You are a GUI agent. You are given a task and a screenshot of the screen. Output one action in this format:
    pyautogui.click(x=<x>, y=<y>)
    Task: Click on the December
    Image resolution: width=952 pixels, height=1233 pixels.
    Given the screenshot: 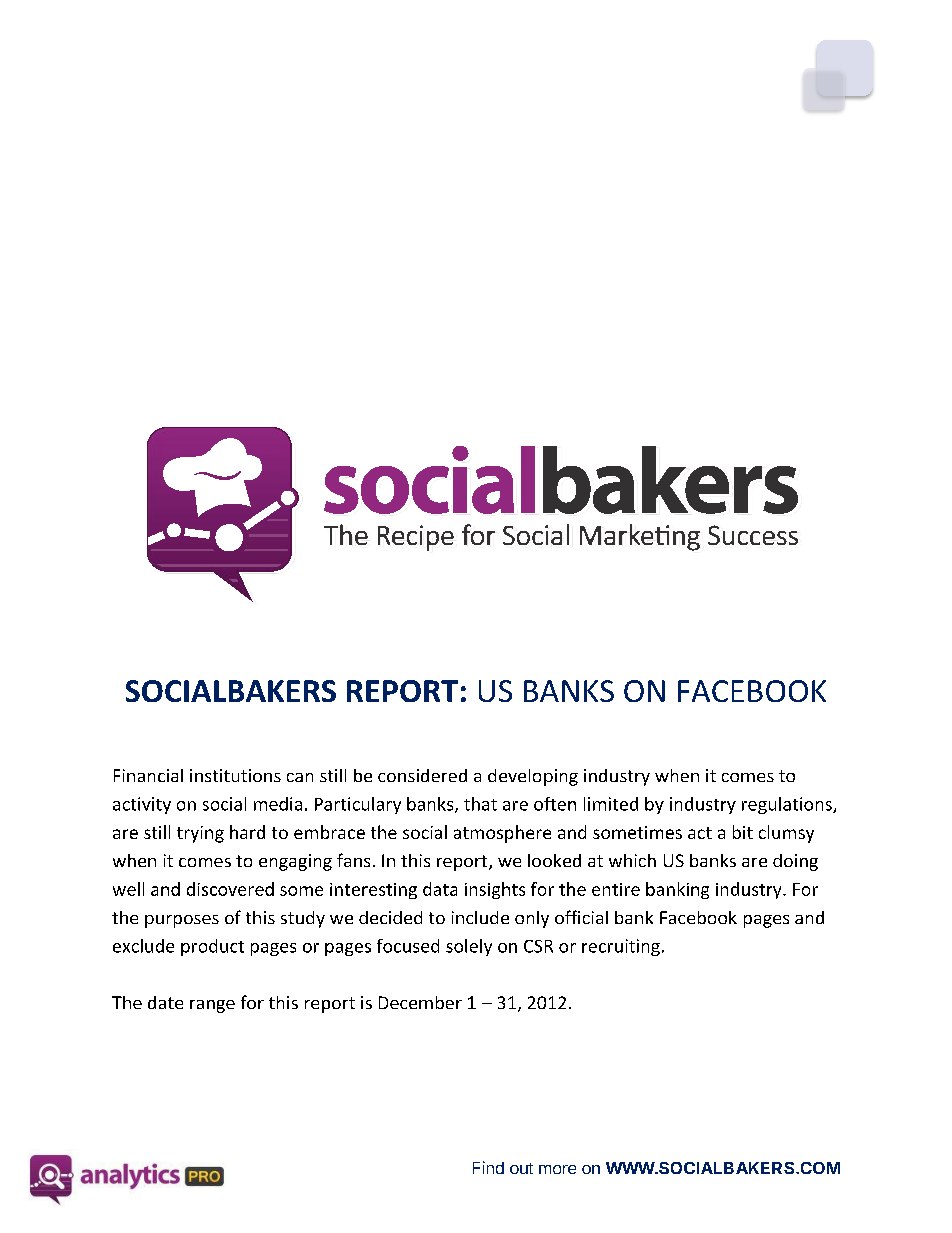 What is the action you would take?
    pyautogui.click(x=420, y=1002)
